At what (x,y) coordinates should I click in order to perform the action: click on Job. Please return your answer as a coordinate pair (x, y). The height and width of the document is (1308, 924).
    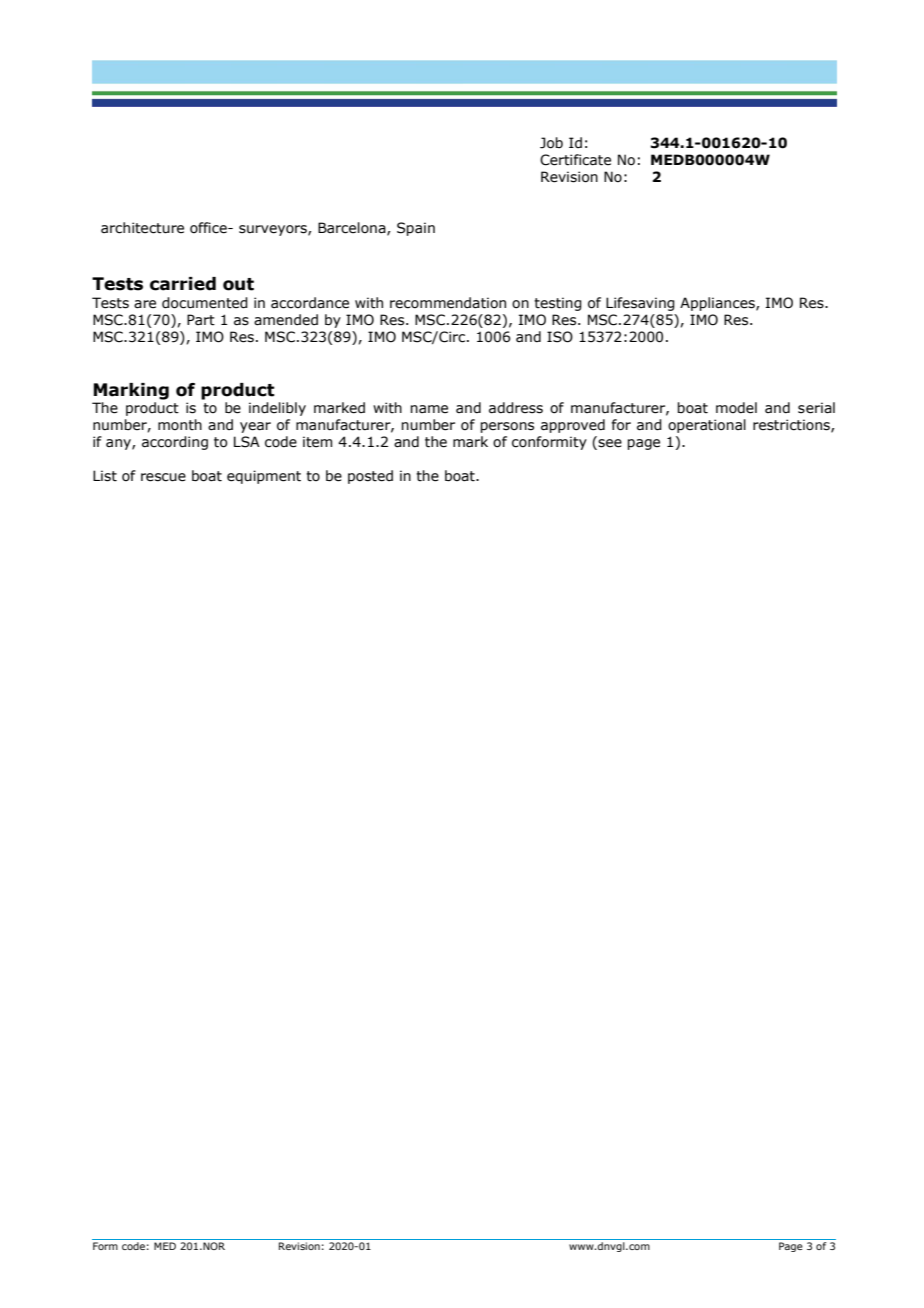
    Looking at the image, I should click on (551, 143).
